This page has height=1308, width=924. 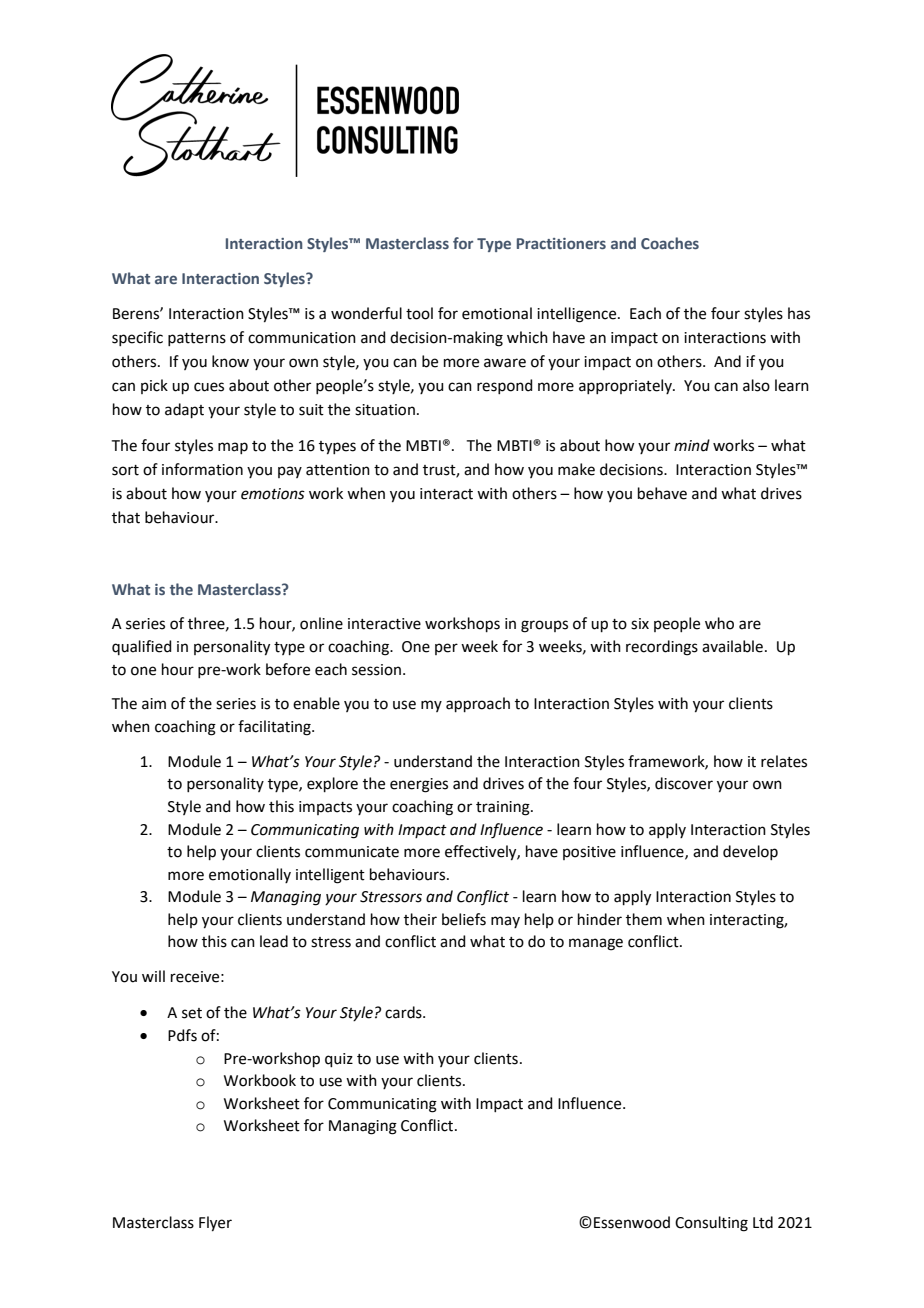 What do you see at coordinates (464, 919) in the page?
I see `beliefs` at bounding box center [464, 919].
